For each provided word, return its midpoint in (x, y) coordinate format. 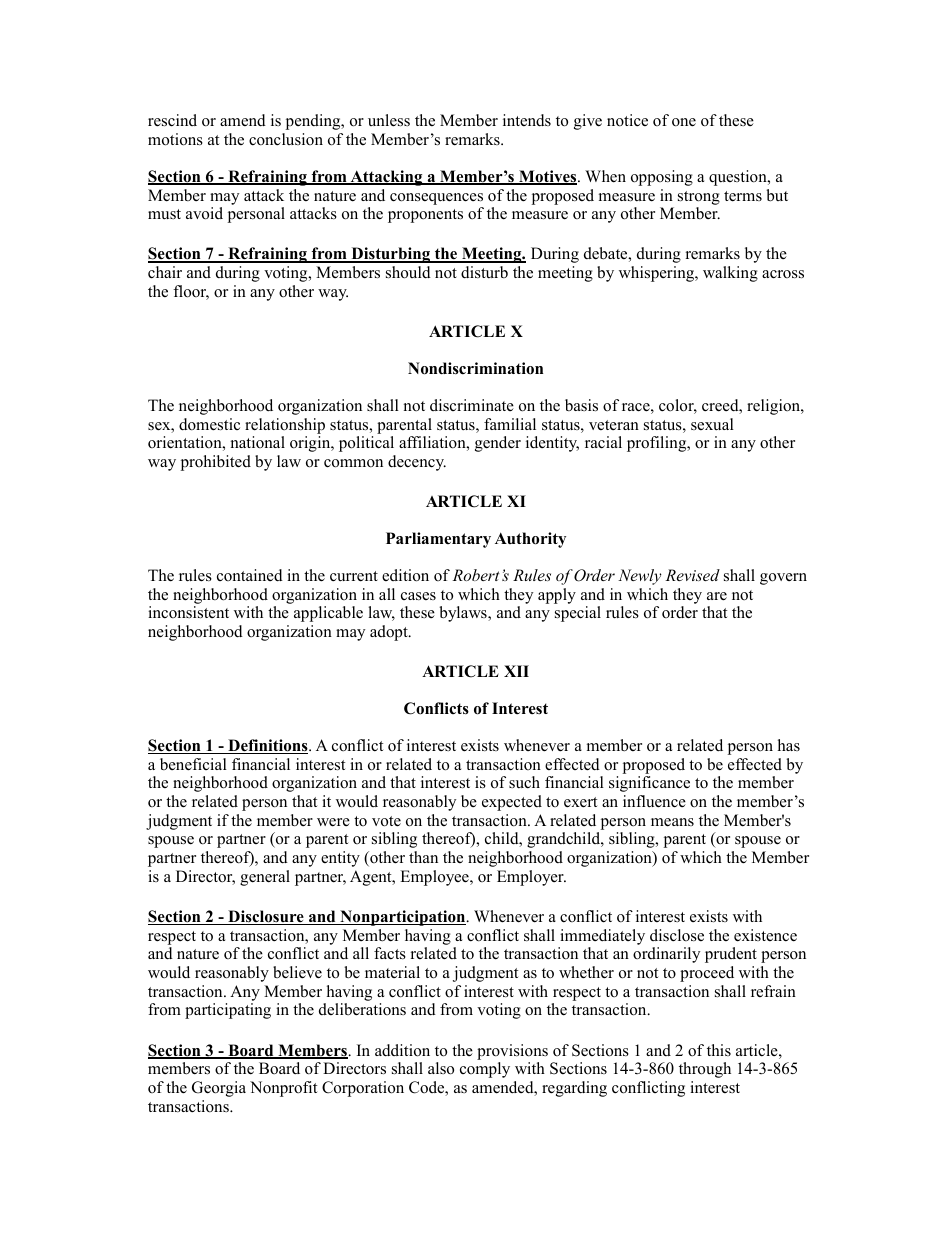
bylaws (464, 614)
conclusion (286, 139)
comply (485, 1070)
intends (527, 120)
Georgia (219, 1089)
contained (250, 575)
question (739, 178)
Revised (692, 575)
